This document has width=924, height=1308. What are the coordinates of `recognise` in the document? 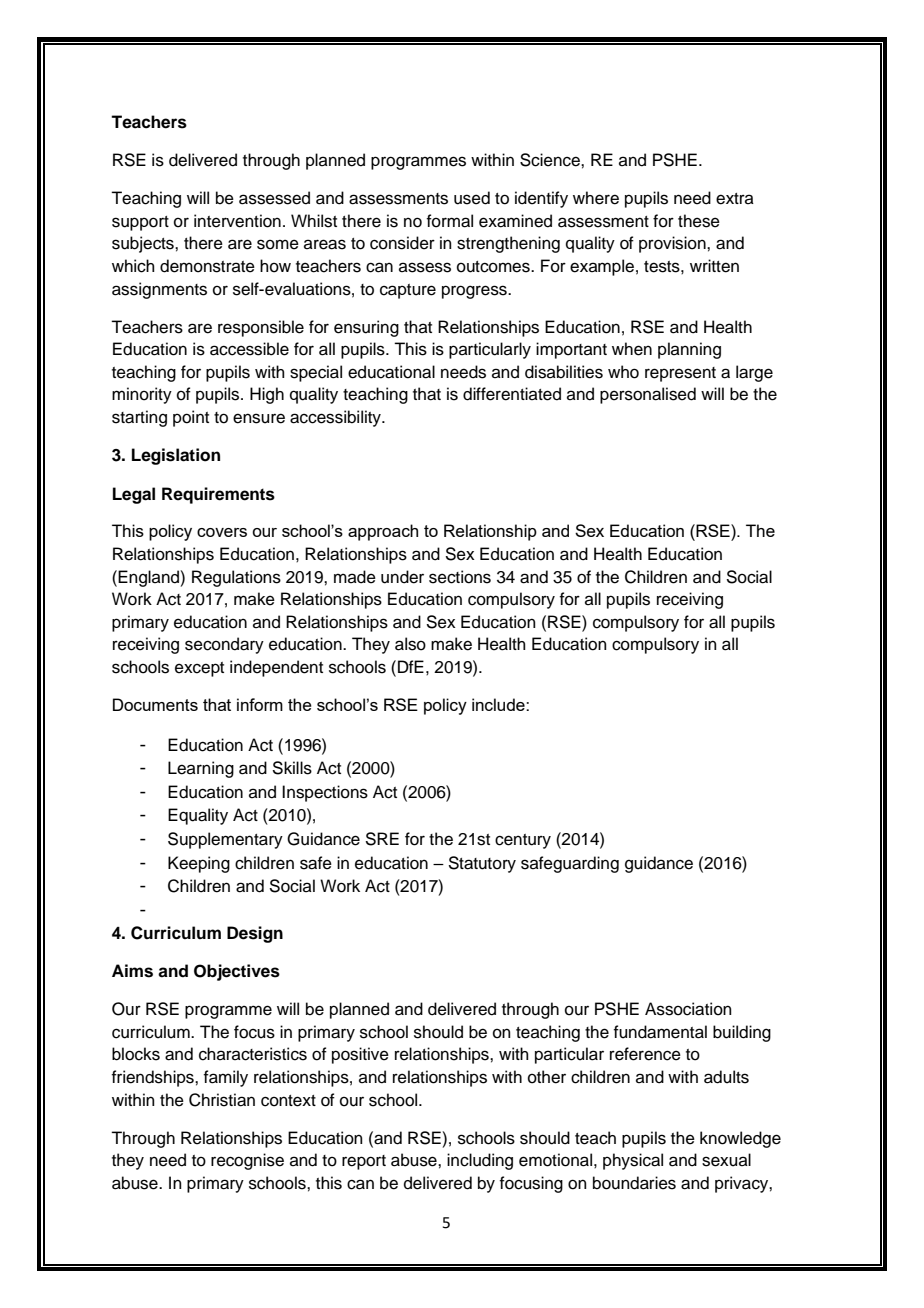 It's located at (247, 1161).
